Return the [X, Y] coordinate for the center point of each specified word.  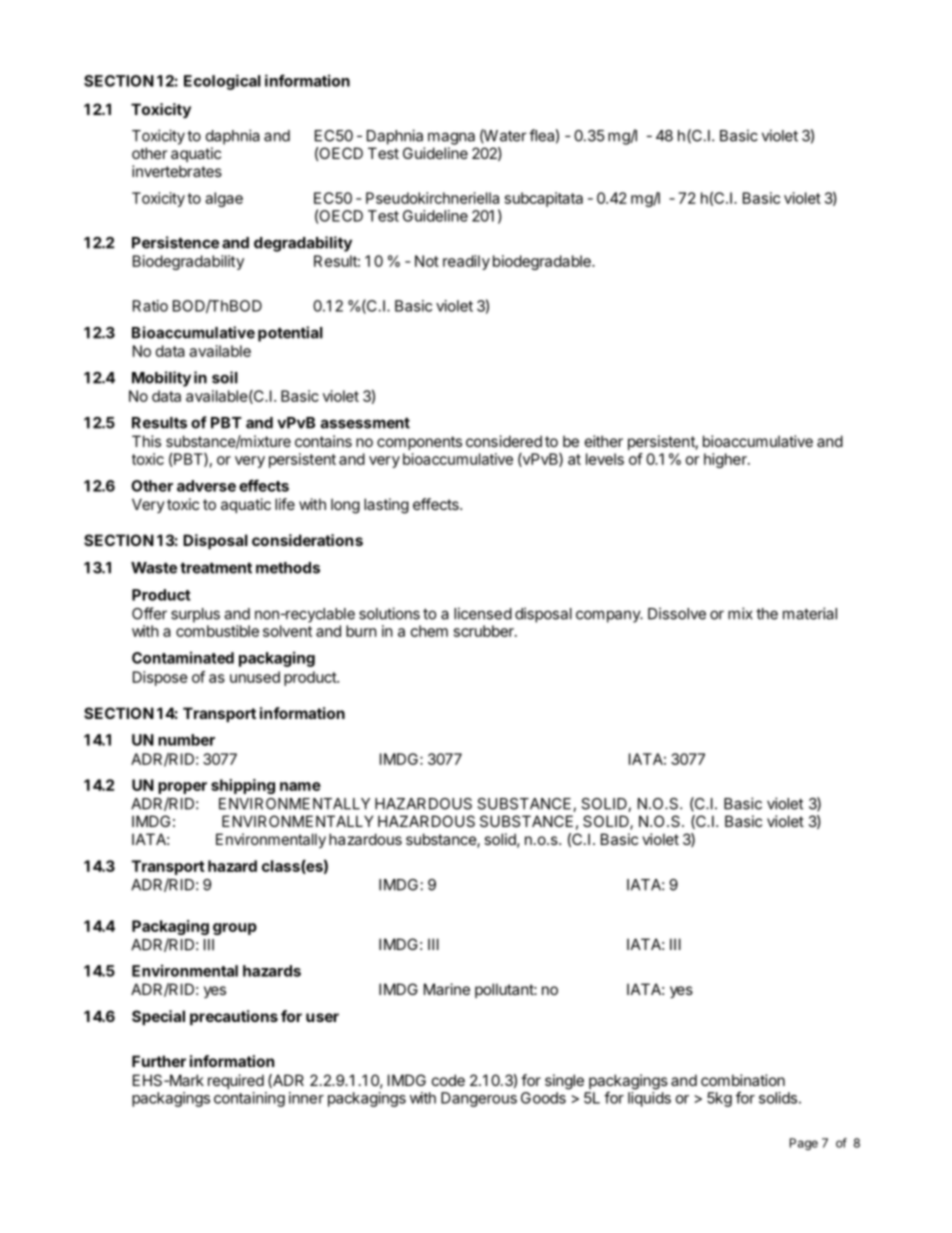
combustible [217, 631]
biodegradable [543, 262]
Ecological [222, 82]
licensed [483, 613]
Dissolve [677, 613]
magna [451, 138]
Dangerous [479, 1099]
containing [249, 1099]
